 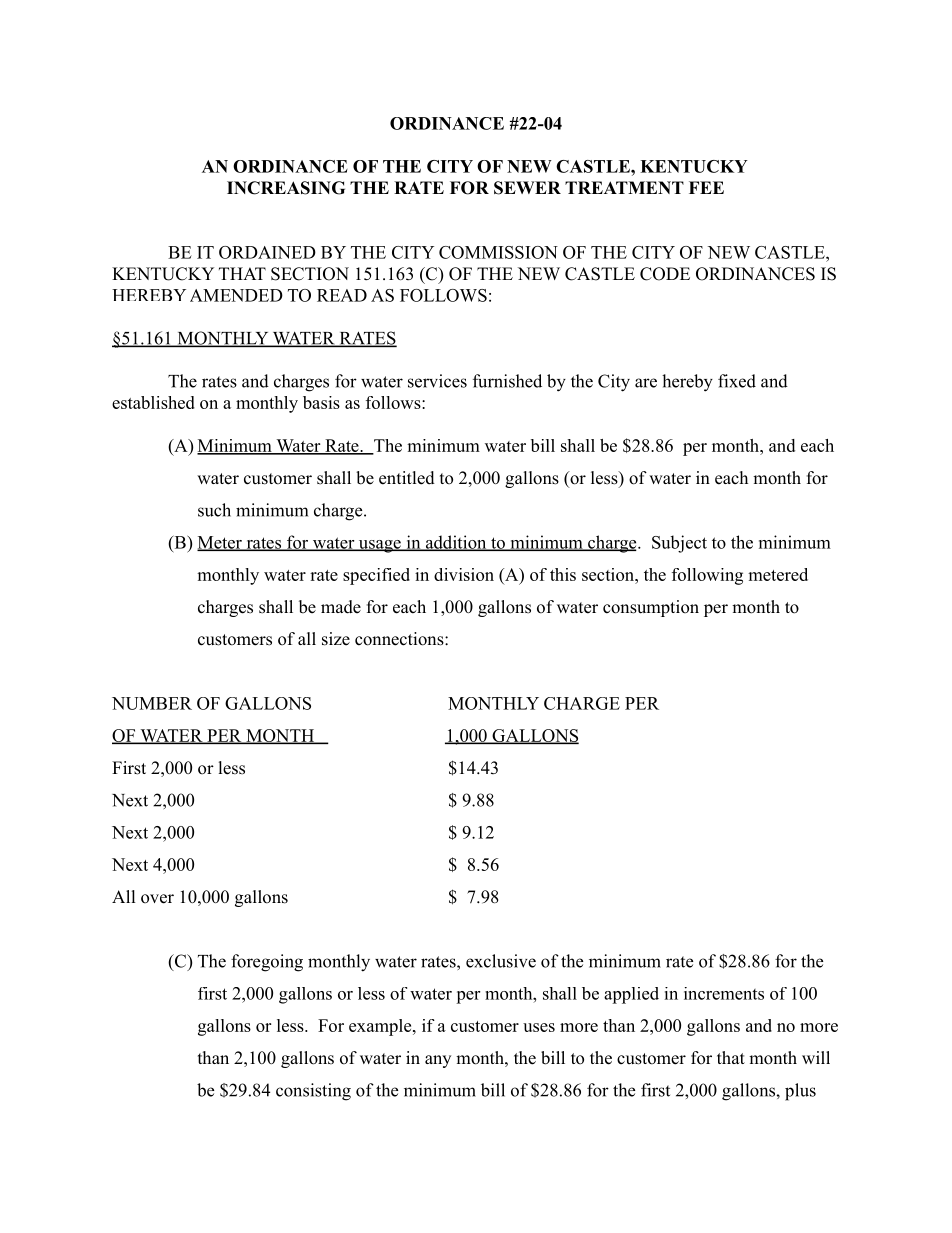 What do you see at coordinates (153, 402) in the screenshot?
I see `established` at bounding box center [153, 402].
